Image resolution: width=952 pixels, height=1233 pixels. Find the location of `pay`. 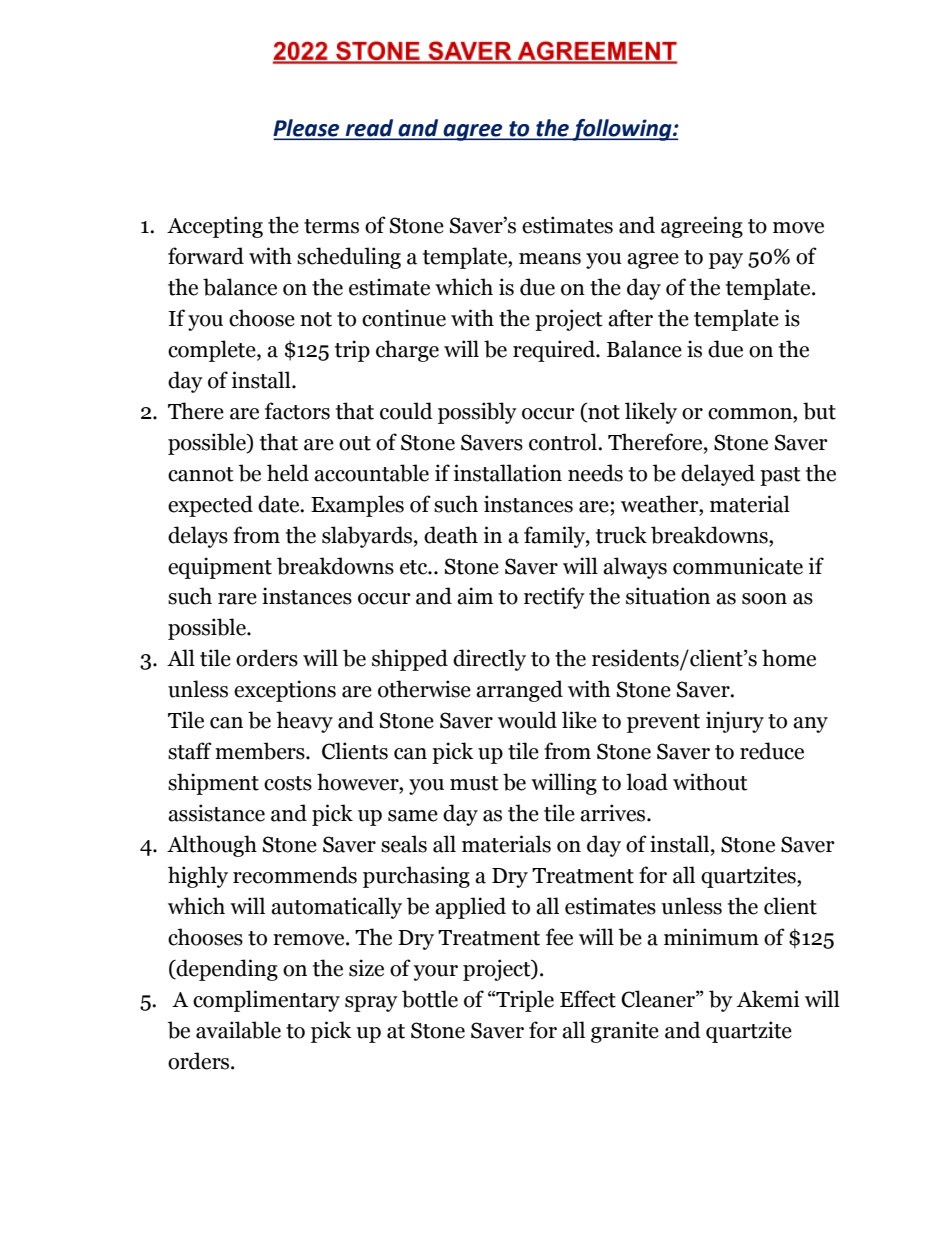

pay is located at coordinates (726, 261).
